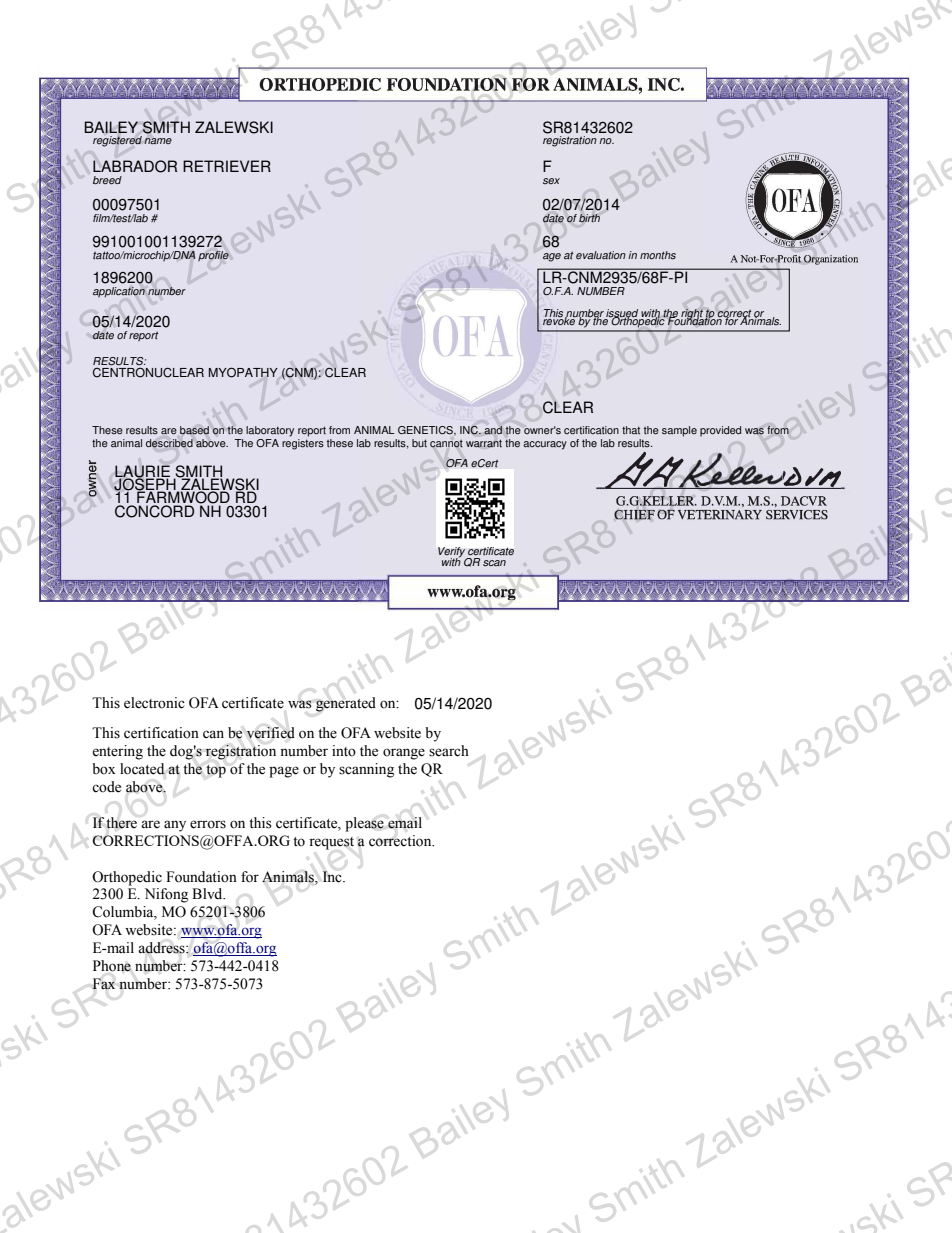 The height and width of the screenshot is (1233, 952). What do you see at coordinates (631, 430) in the screenshot?
I see `that` at bounding box center [631, 430].
